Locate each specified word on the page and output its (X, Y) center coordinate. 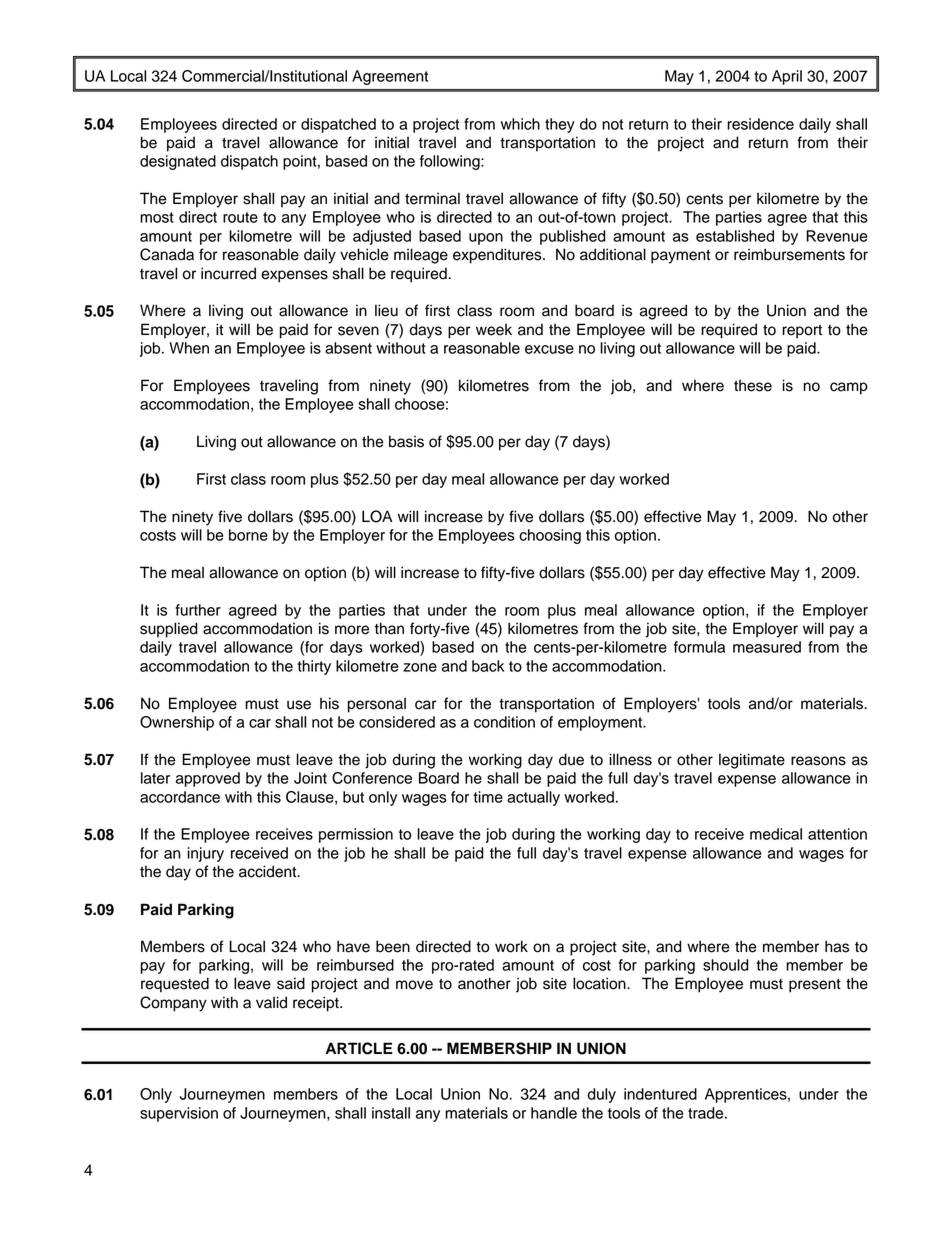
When (189, 348)
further (198, 610)
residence (760, 124)
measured (767, 647)
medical (776, 834)
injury (205, 854)
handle (554, 1113)
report (802, 332)
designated (178, 162)
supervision (179, 1114)
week (494, 329)
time (488, 797)
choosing (550, 536)
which (520, 124)
